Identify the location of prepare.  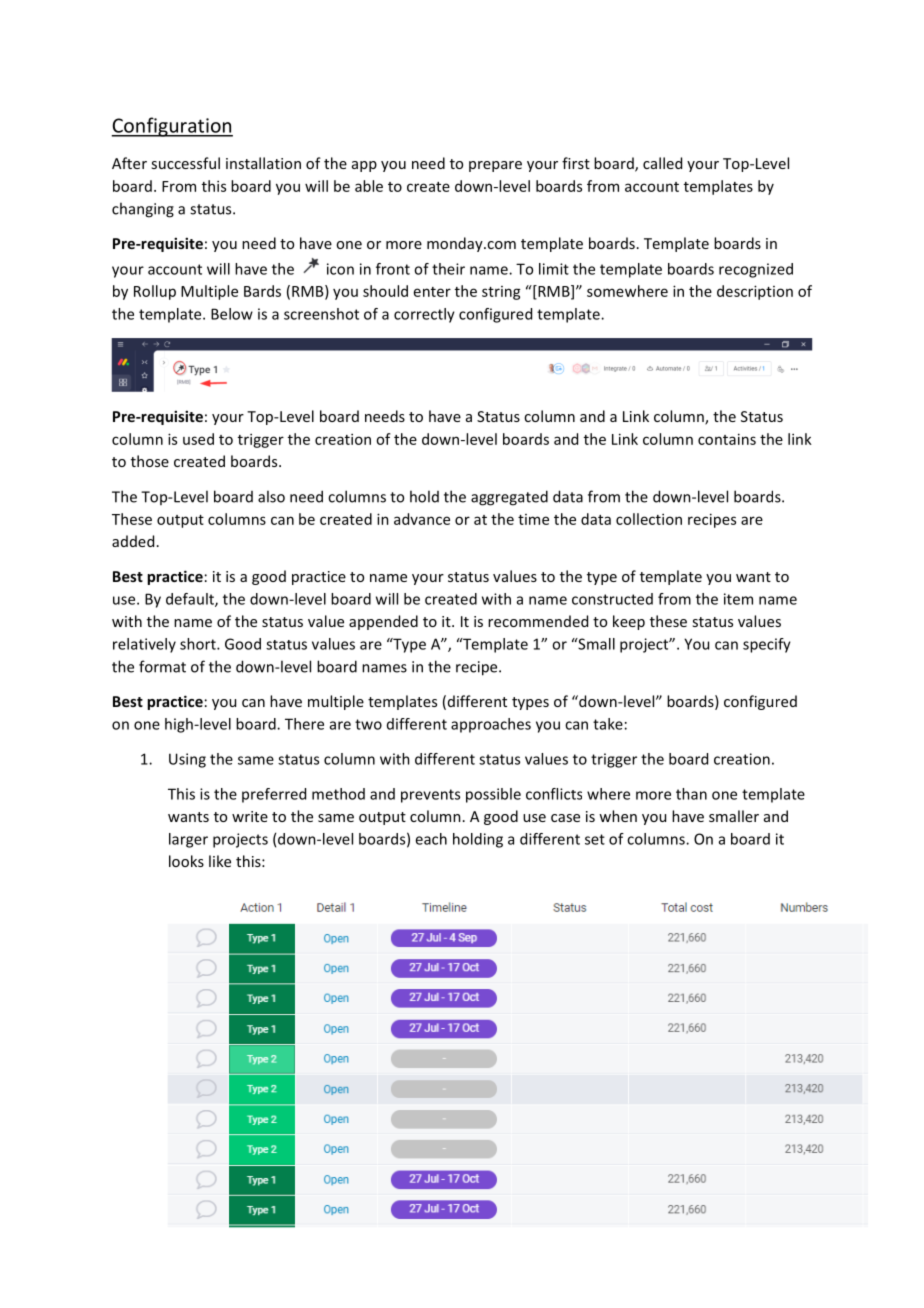
(495, 166).
